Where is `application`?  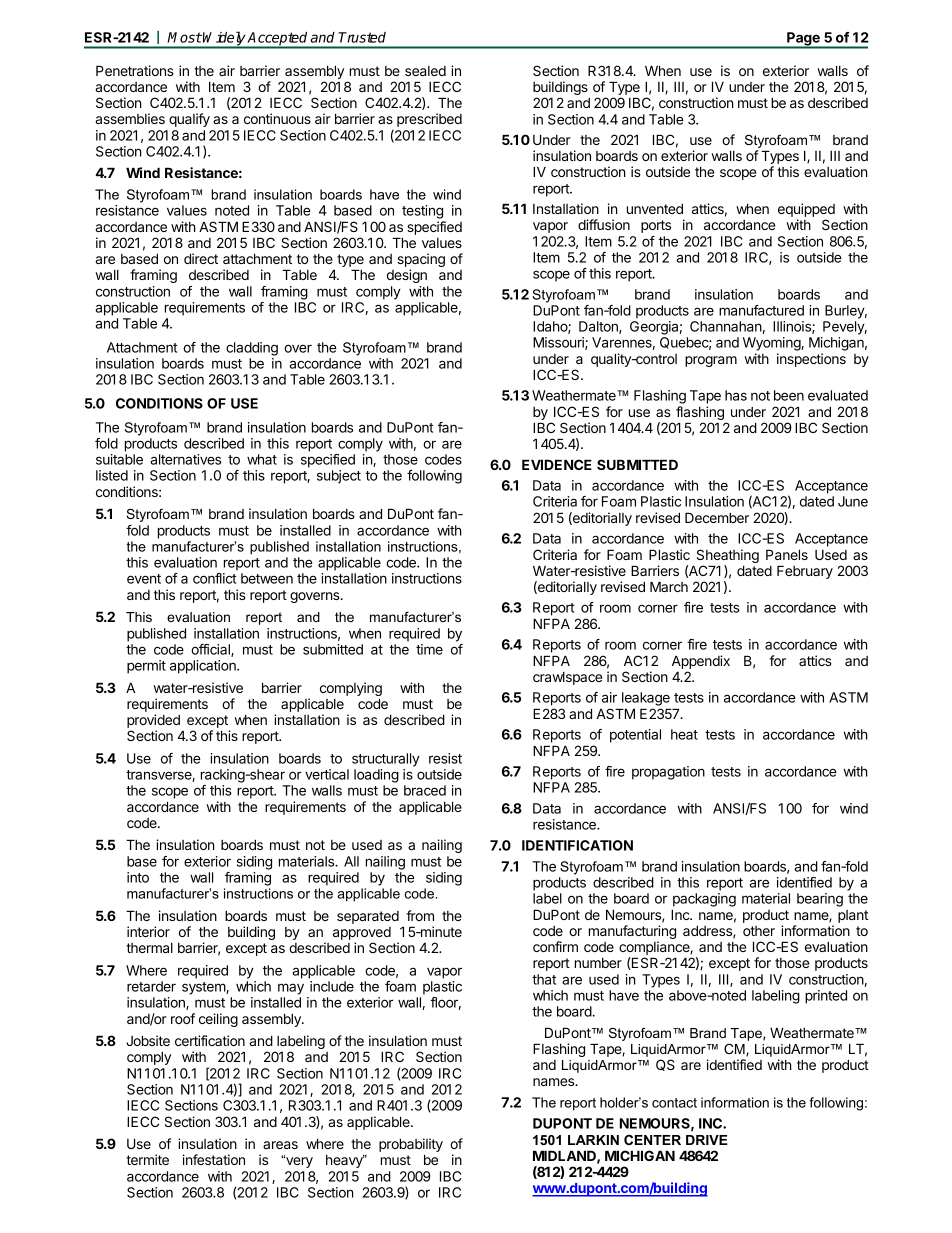
application is located at coordinates (204, 667).
